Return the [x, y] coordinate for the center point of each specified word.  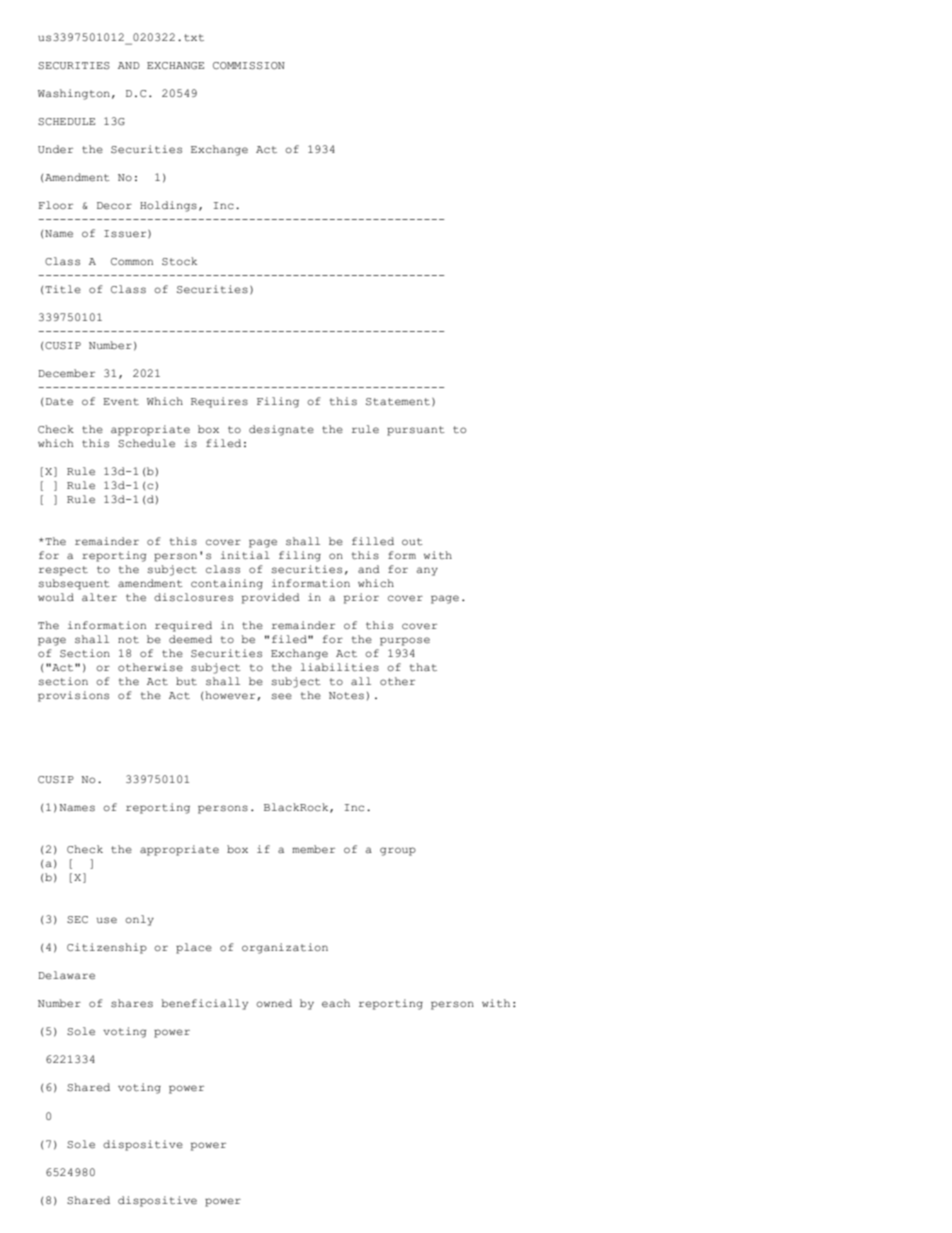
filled [373, 541]
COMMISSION [249, 66]
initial [245, 555]
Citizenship [107, 948]
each [336, 1003]
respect [63, 571]
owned [274, 1003]
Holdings [168, 206]
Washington [74, 94]
